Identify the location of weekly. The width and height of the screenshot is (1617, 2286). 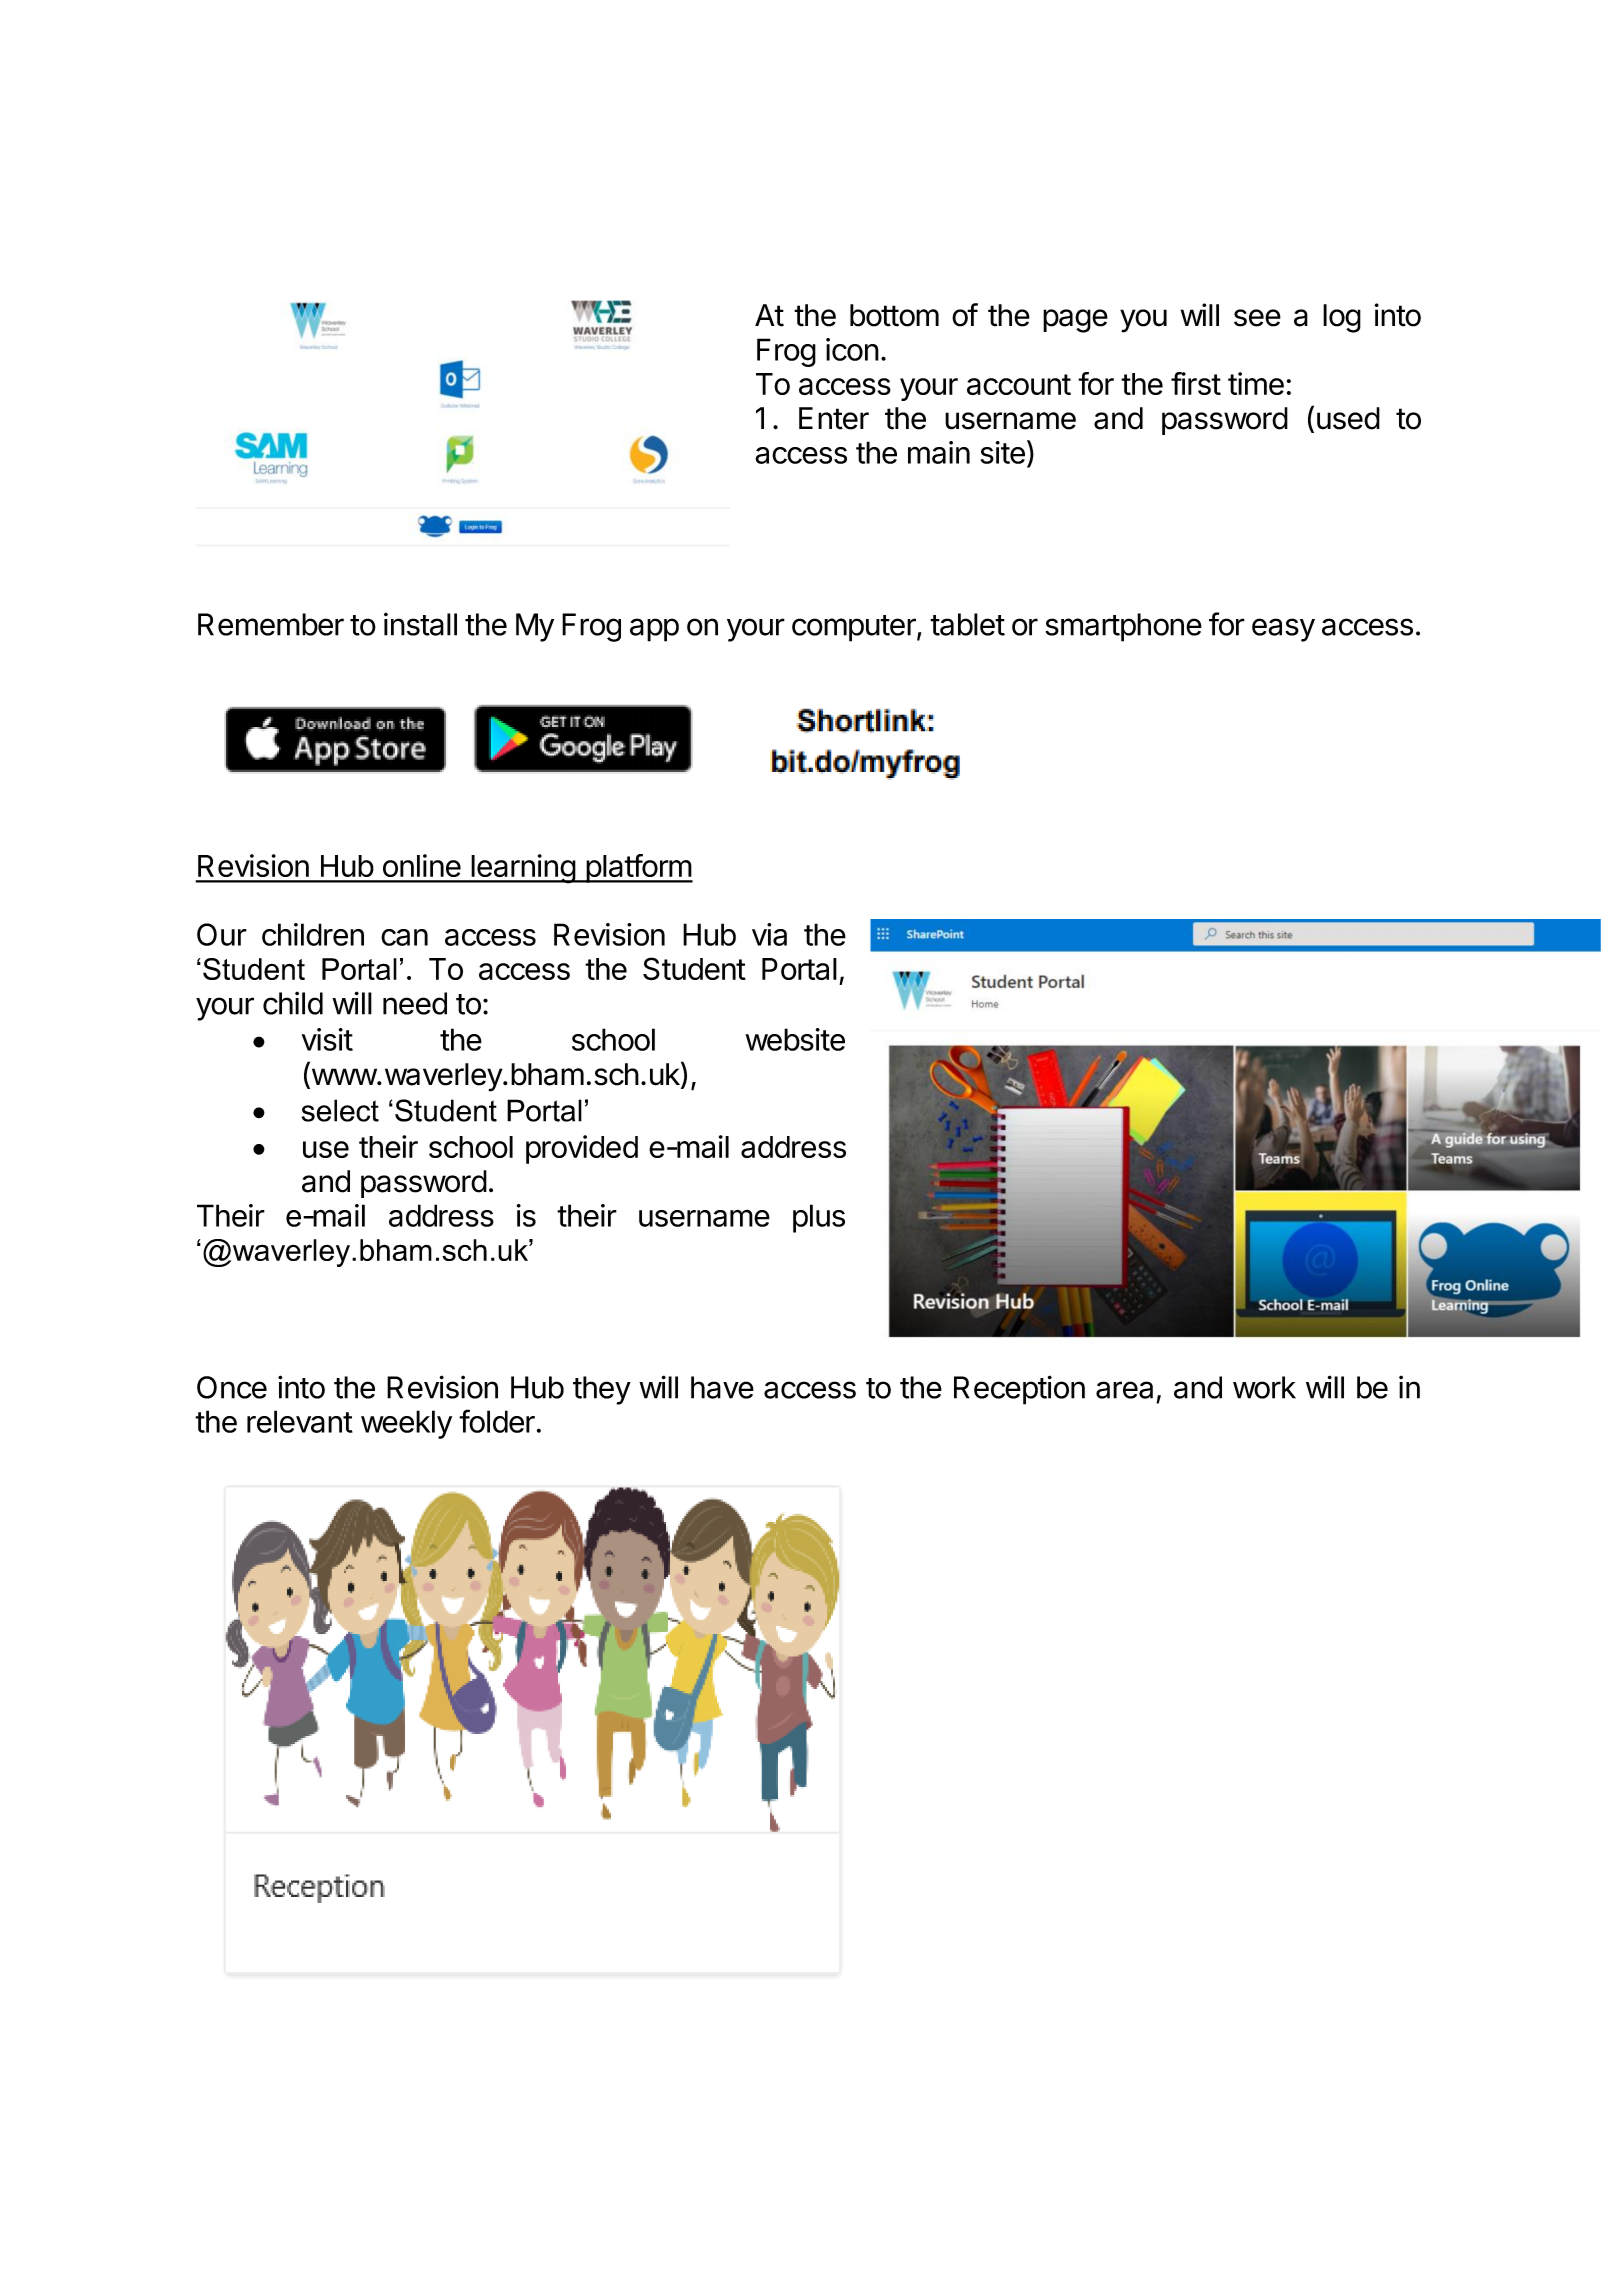
(406, 1424).
